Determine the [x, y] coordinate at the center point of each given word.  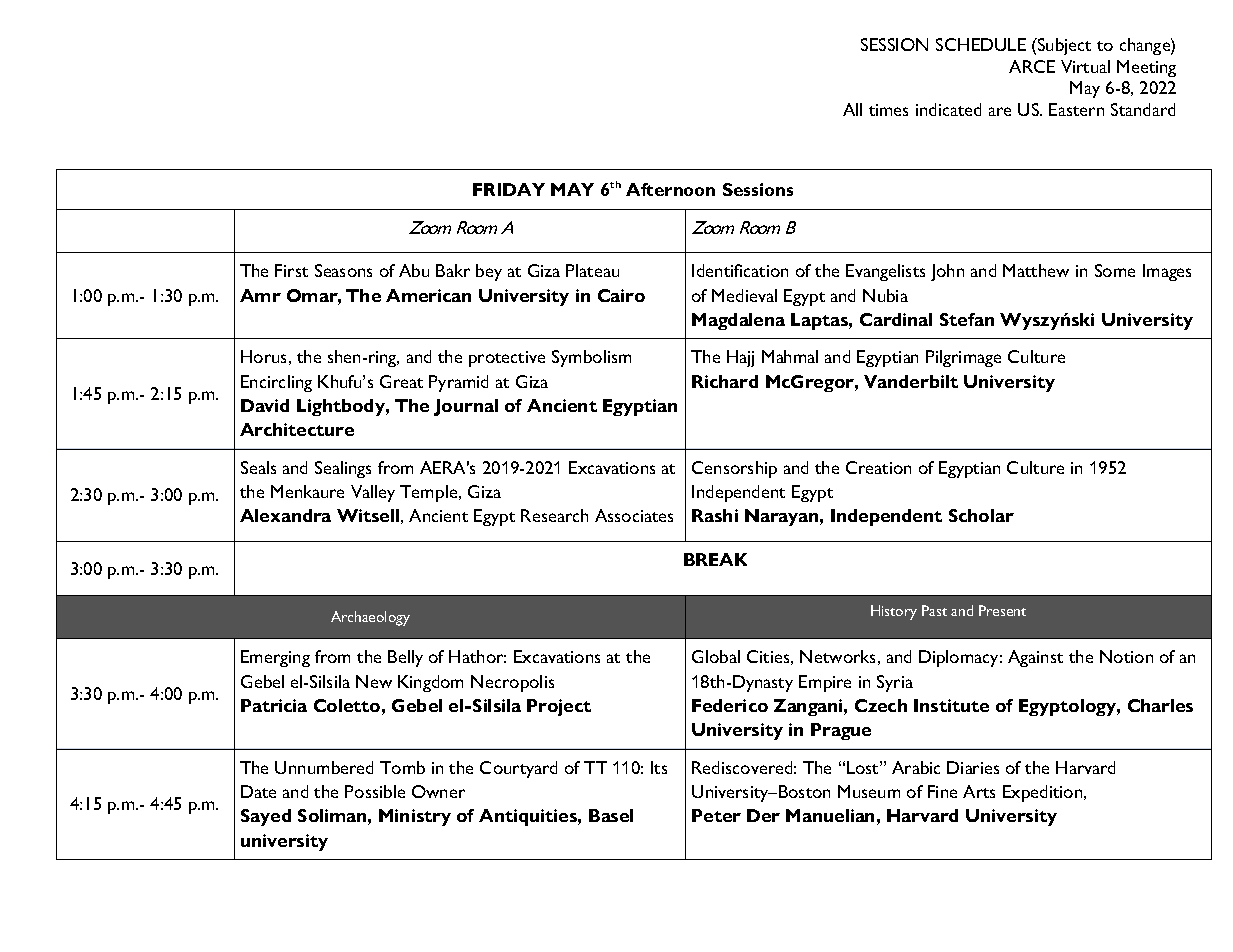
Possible [375, 791]
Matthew [1036, 270]
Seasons [343, 270]
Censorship [734, 469]
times [888, 110]
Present [1002, 610]
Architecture [297, 429]
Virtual [1085, 66]
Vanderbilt [911, 381]
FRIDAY [509, 189]
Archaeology [370, 618]
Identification [740, 270]
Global [716, 656]
